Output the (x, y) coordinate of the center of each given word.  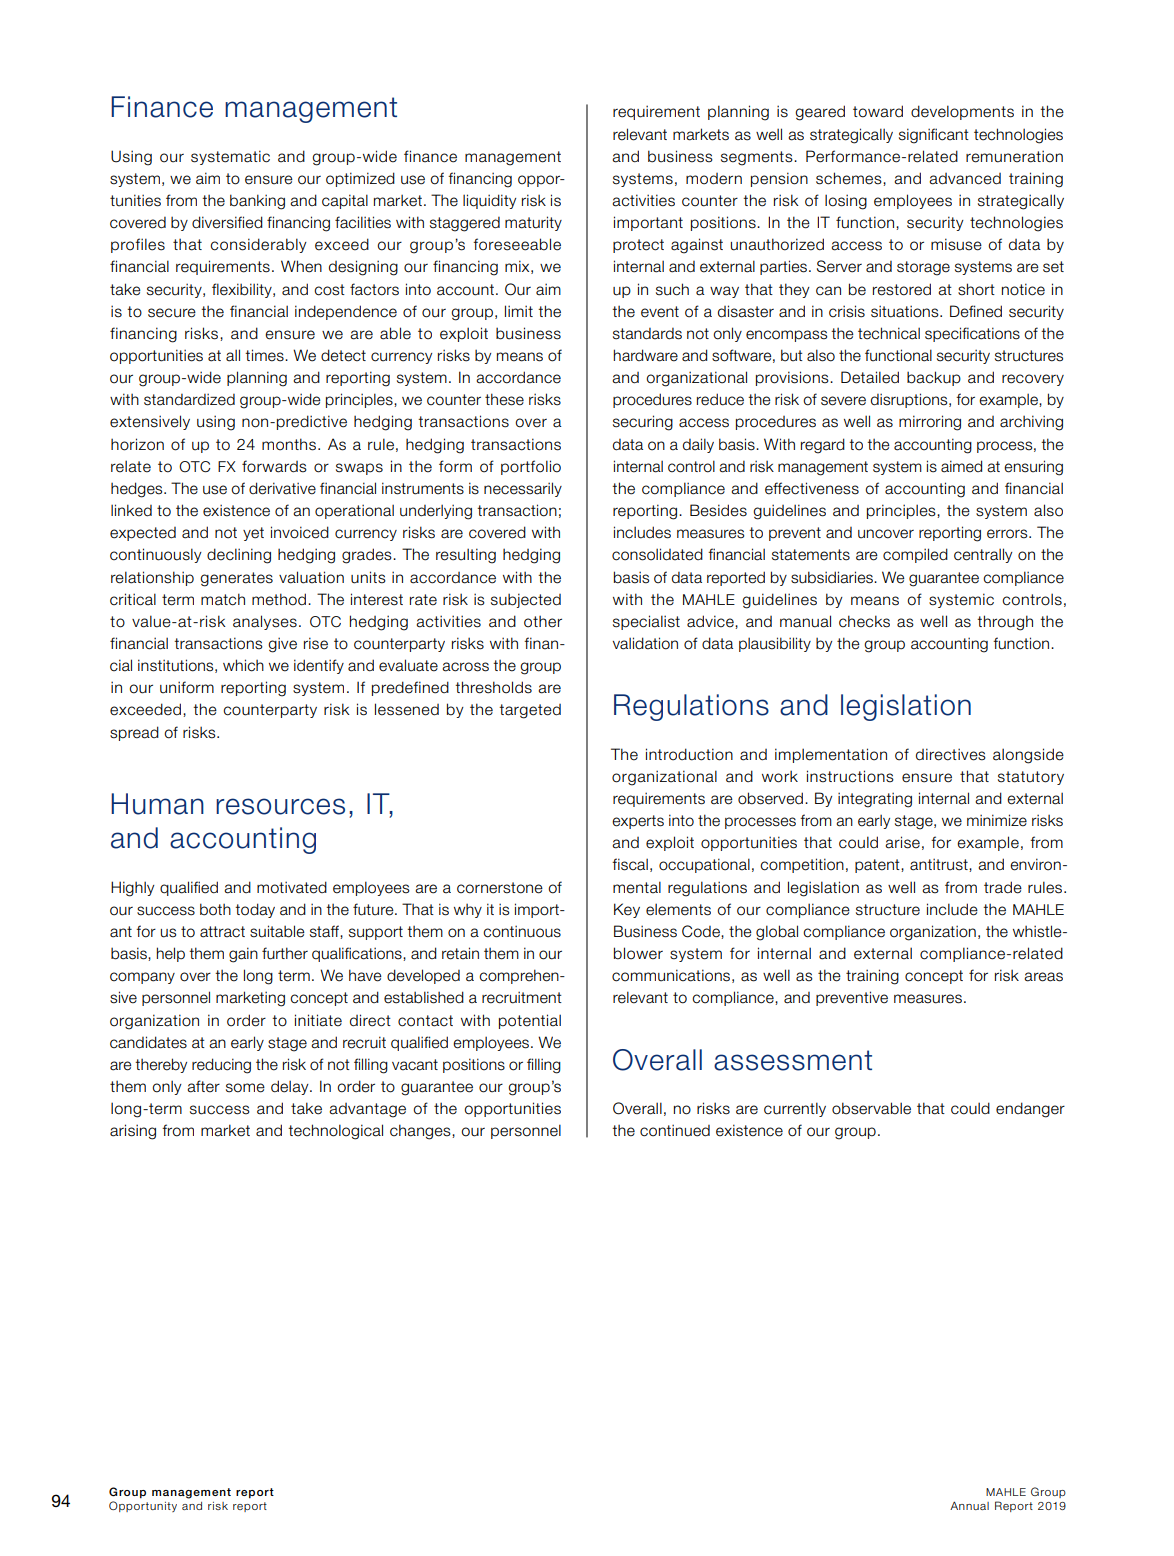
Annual (969, 1505)
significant (934, 136)
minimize (997, 820)
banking (257, 202)
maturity (533, 223)
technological (335, 1132)
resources (280, 806)
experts (638, 822)
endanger (1030, 1110)
